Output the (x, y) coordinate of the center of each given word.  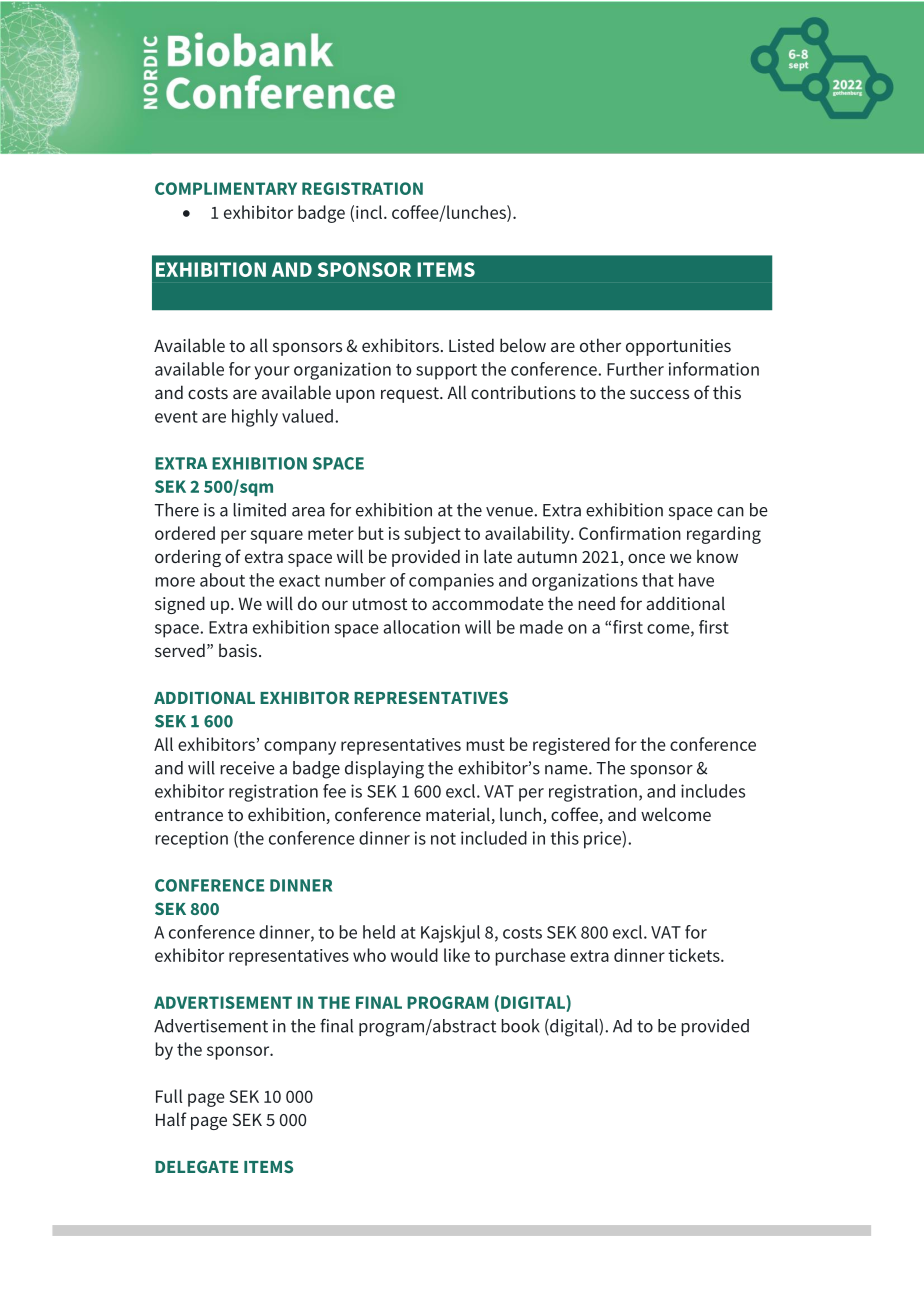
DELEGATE (196, 1166)
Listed (471, 345)
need (596, 603)
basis (239, 650)
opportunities (678, 347)
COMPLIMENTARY (226, 188)
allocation (421, 627)
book (520, 1026)
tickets (695, 955)
